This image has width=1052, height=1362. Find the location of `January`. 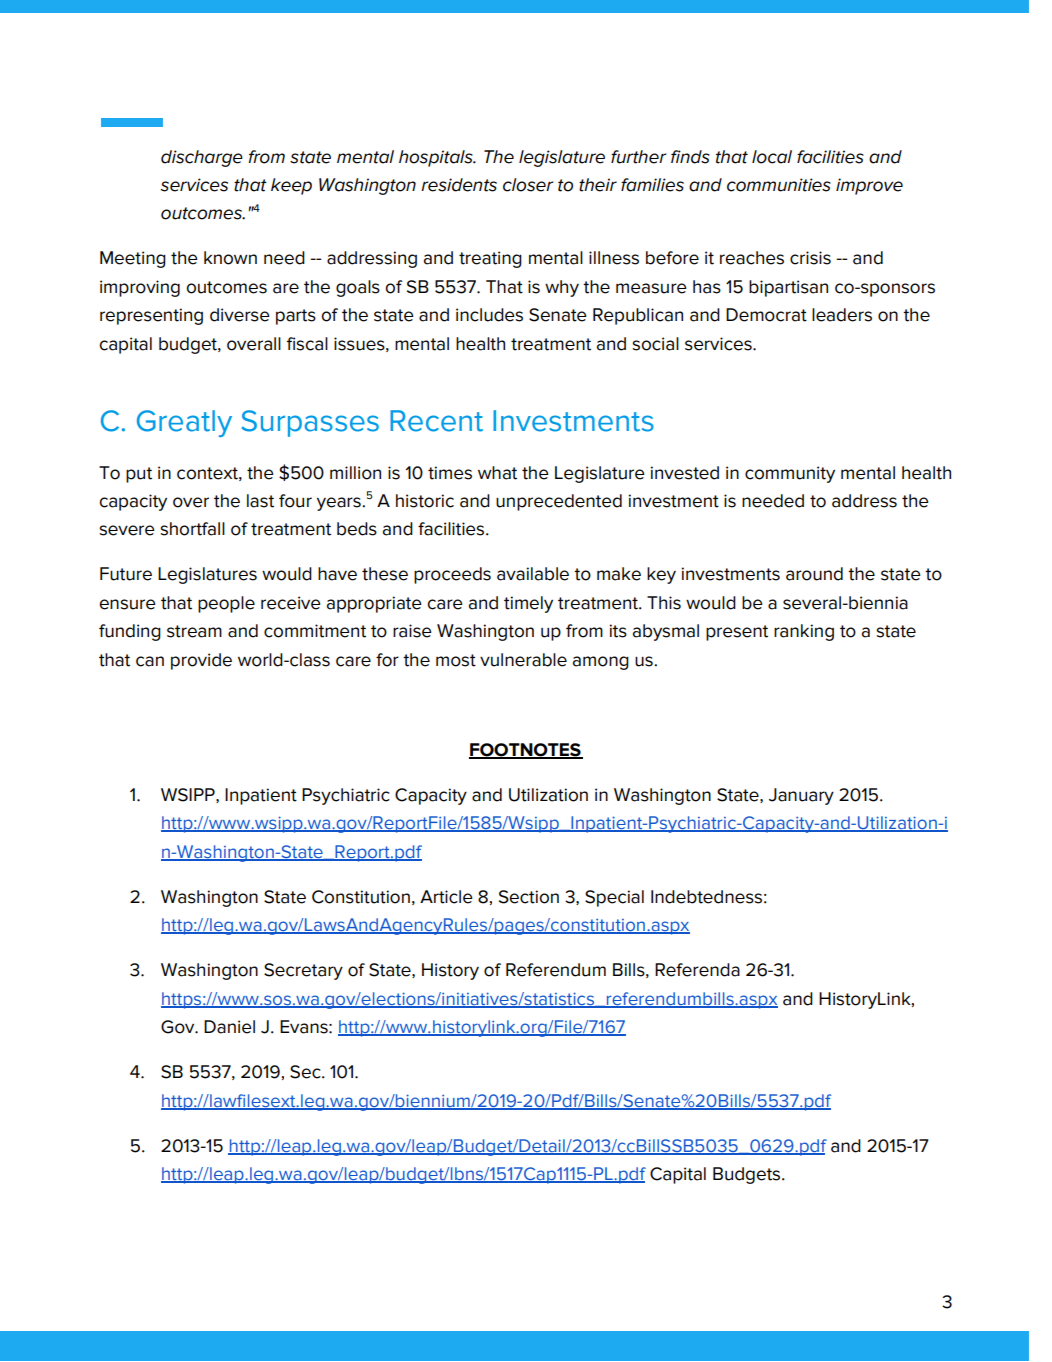

January is located at coordinates (801, 796).
